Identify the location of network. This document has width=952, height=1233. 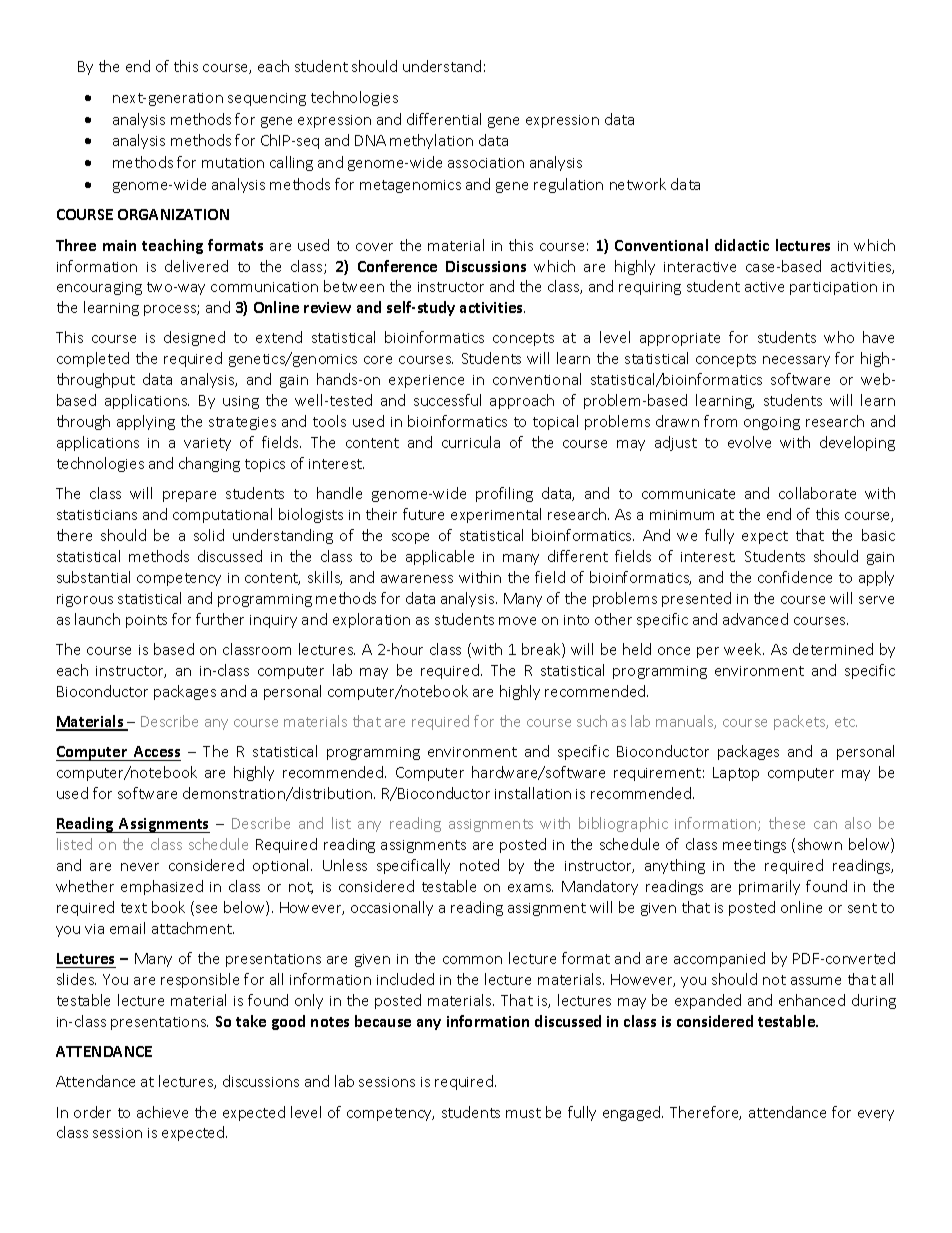
(638, 184).
